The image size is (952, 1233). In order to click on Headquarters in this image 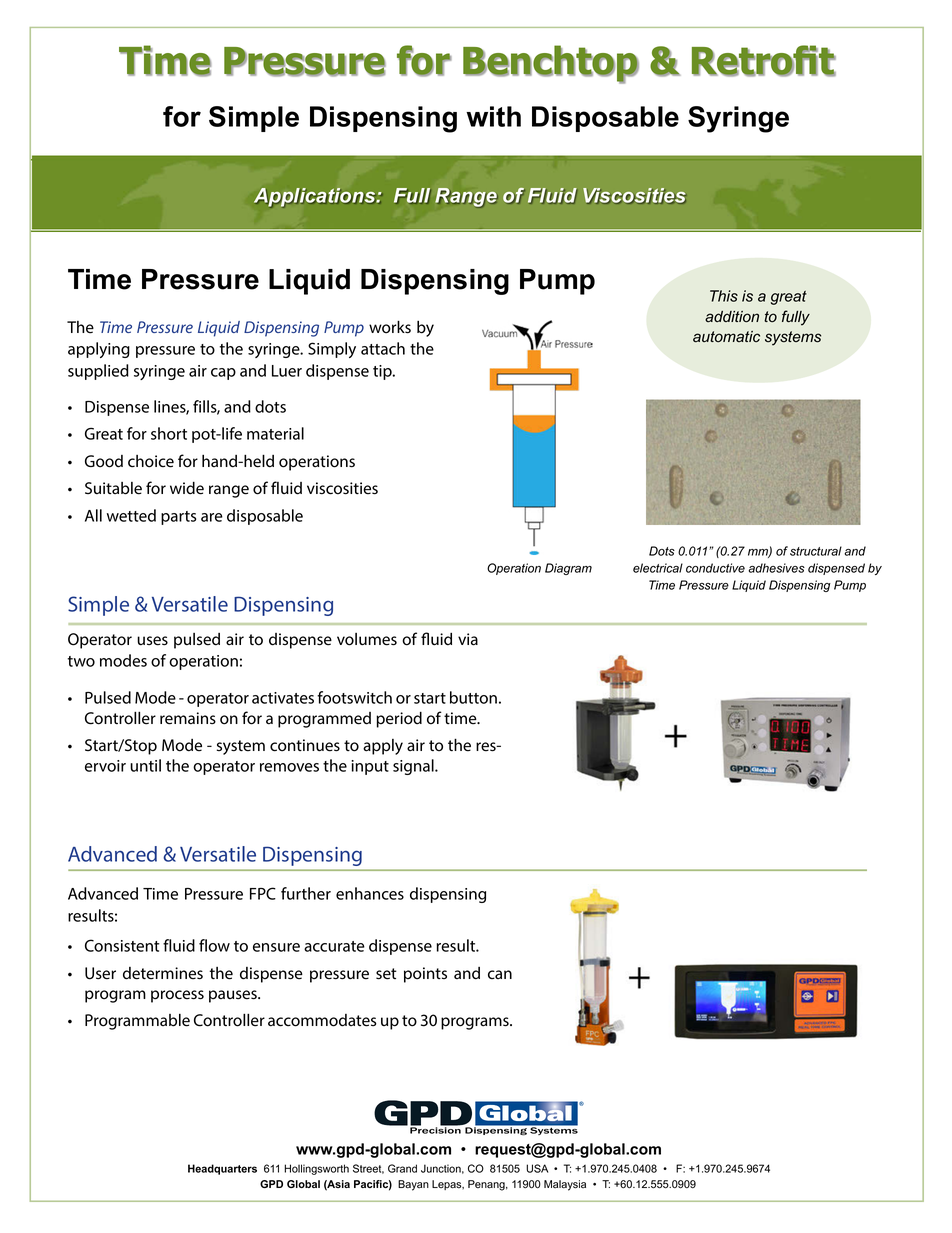, I will do `click(222, 1169)`.
